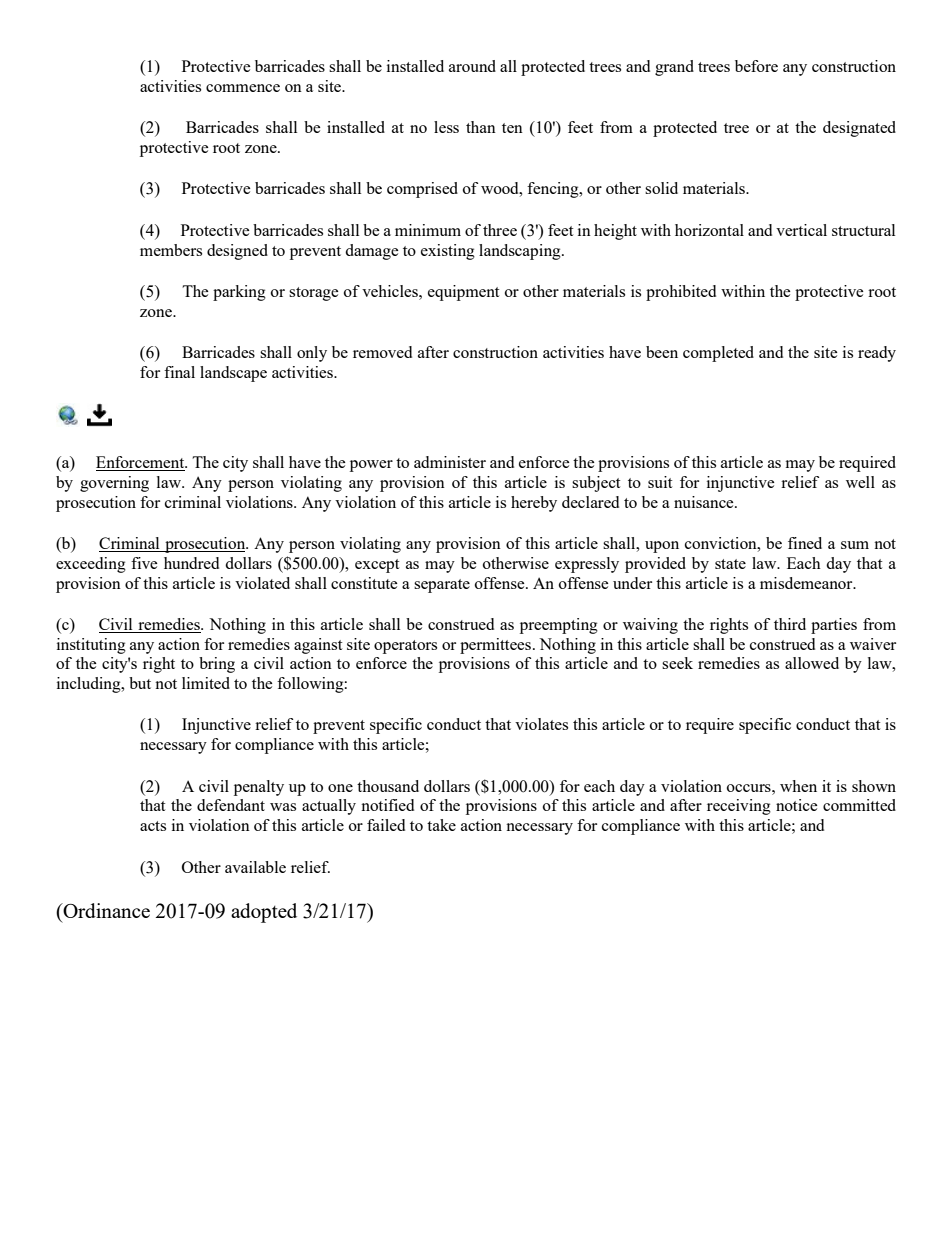 The height and width of the screenshot is (1233, 952). What do you see at coordinates (179, 372) in the screenshot?
I see `final` at bounding box center [179, 372].
